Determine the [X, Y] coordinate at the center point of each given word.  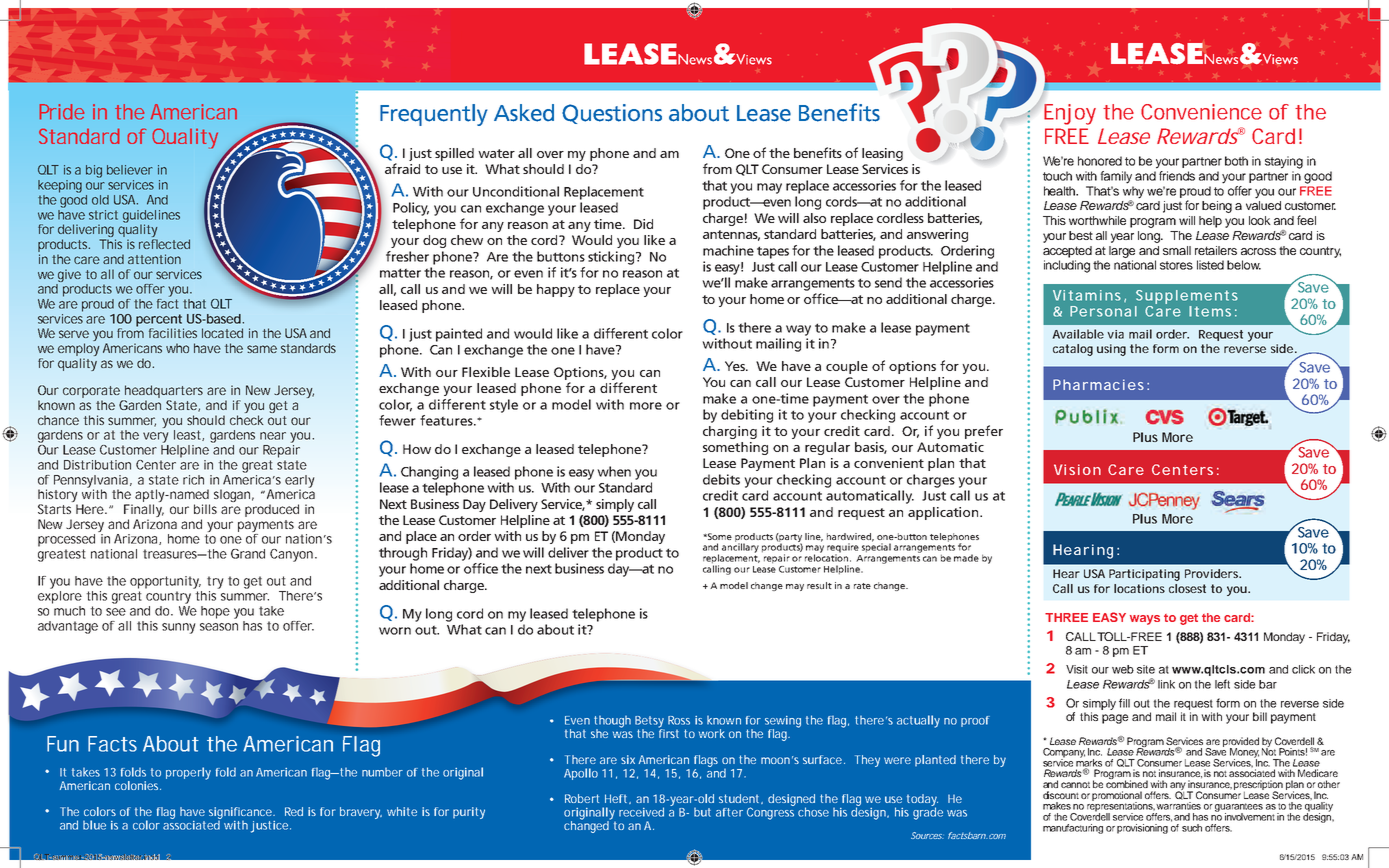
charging [730, 432]
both [1236, 161]
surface [824, 759]
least [189, 435]
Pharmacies [1101, 384]
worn [395, 631]
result [819, 585]
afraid [402, 168]
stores [1176, 265]
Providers [1213, 573]
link [1166, 684]
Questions [612, 114]
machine [728, 250]
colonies [138, 785]
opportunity [165, 582]
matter [400, 273]
